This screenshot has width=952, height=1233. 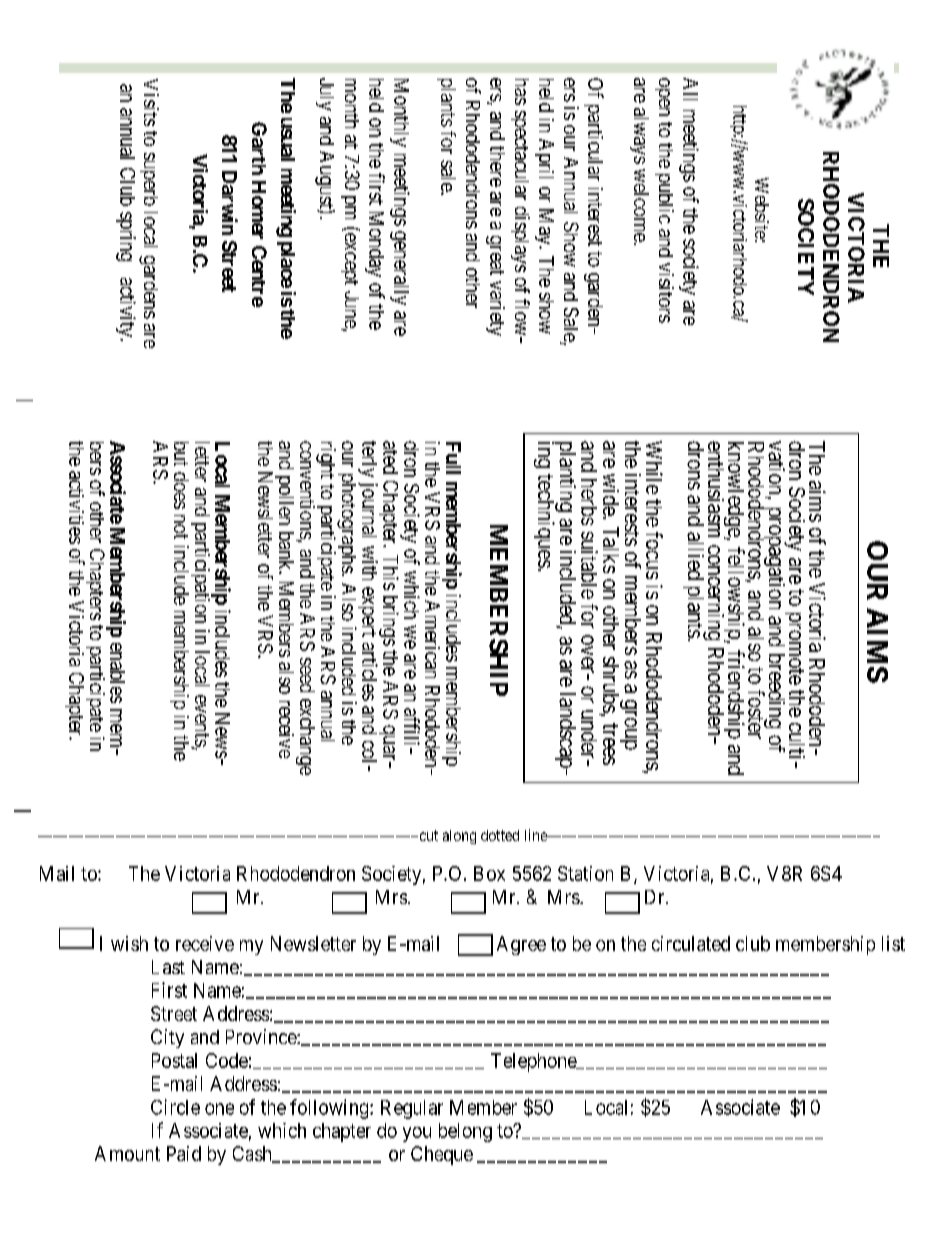 What do you see at coordinates (129, 943) in the screenshot?
I see `wish` at bounding box center [129, 943].
